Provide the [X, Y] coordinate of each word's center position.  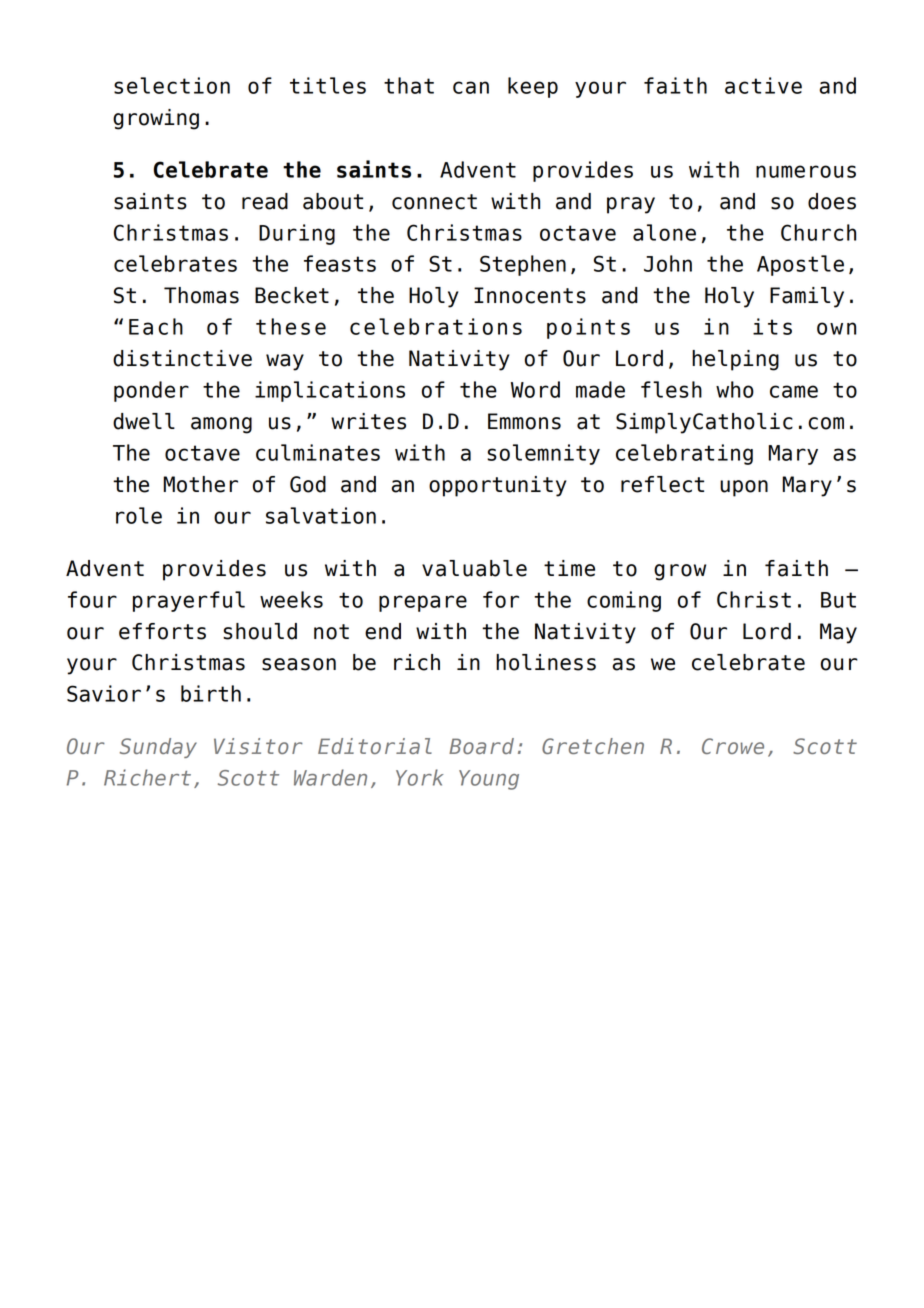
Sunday [158, 748]
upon [744, 488]
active [763, 85]
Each [156, 326]
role [139, 515]
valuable [474, 568]
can [471, 87]
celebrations [436, 326]
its [772, 326]
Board [481, 746]
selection [172, 85]
